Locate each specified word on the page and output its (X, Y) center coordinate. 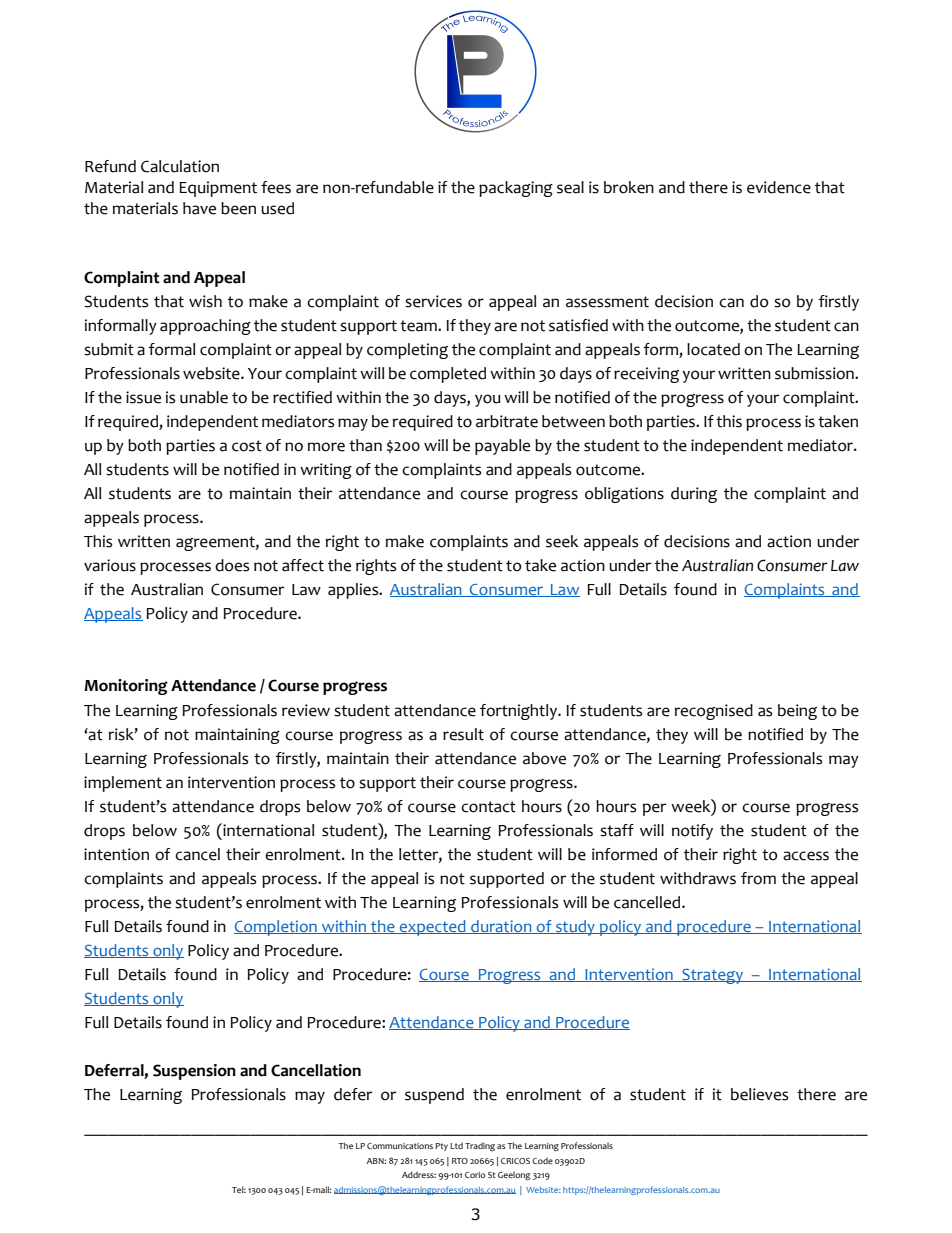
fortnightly (519, 712)
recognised (714, 712)
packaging (516, 189)
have (199, 208)
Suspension (194, 1072)
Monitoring (126, 687)
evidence (779, 187)
